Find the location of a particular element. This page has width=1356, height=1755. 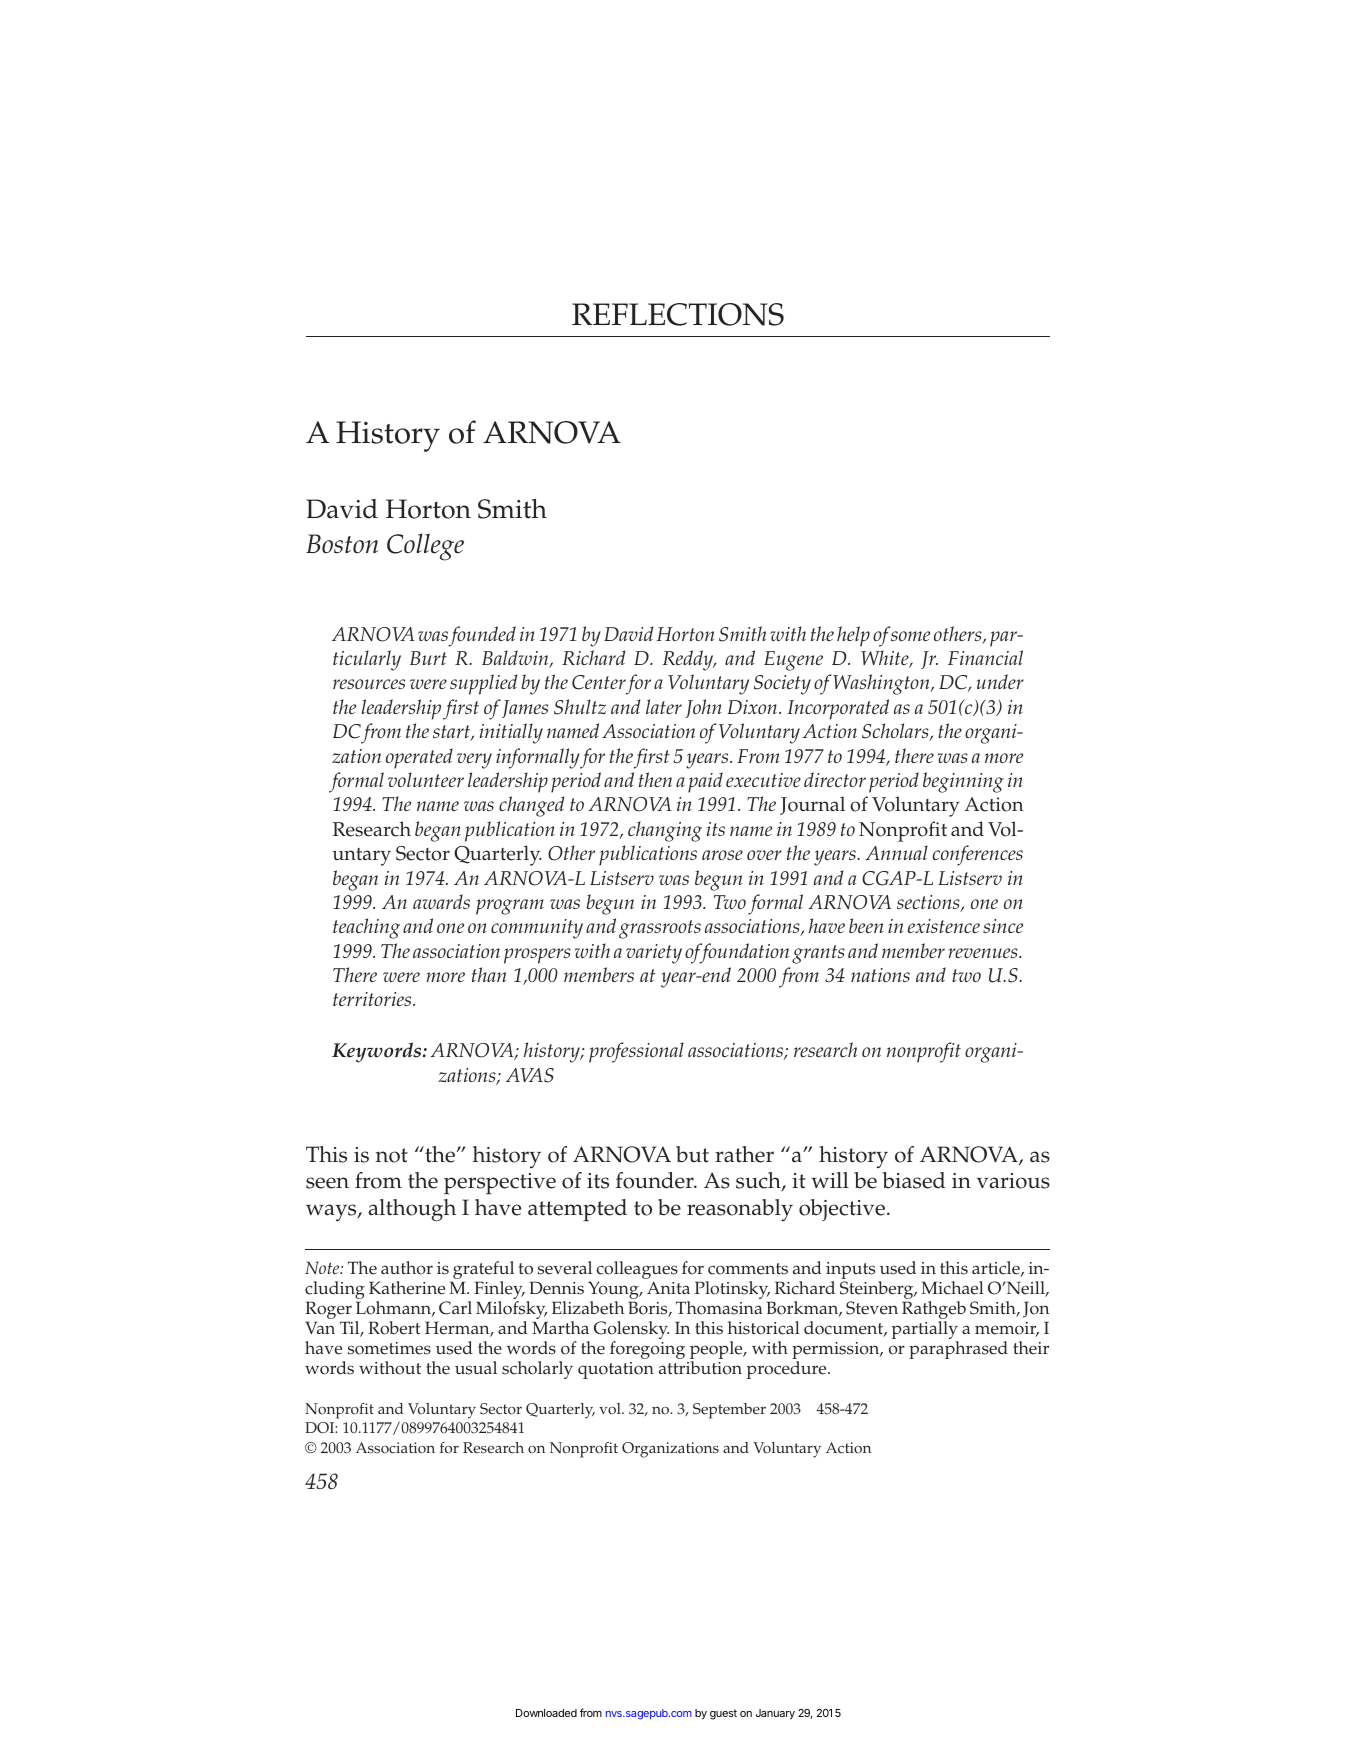

Downloaded is located at coordinates (546, 1713).
